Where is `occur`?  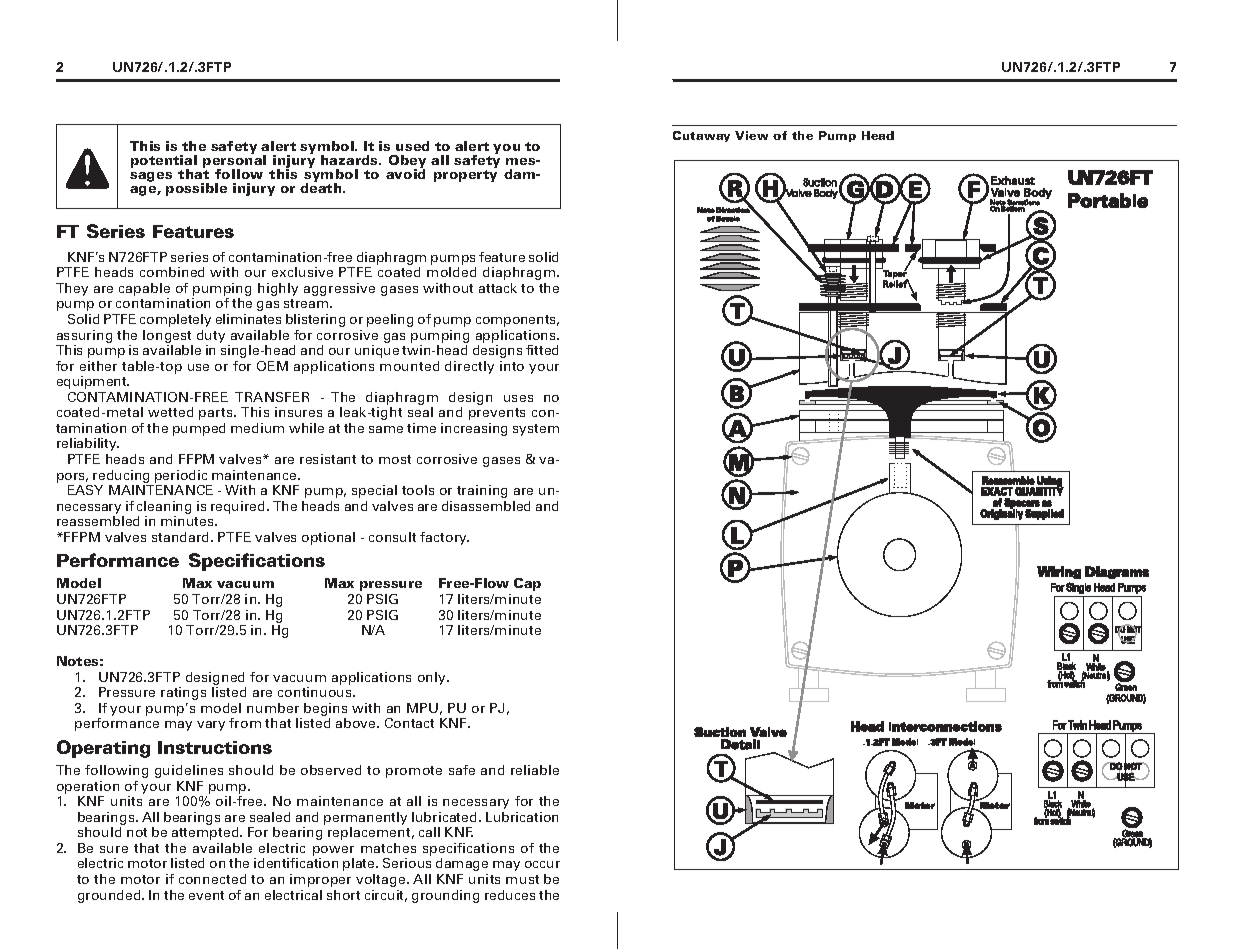 occur is located at coordinates (542, 864).
